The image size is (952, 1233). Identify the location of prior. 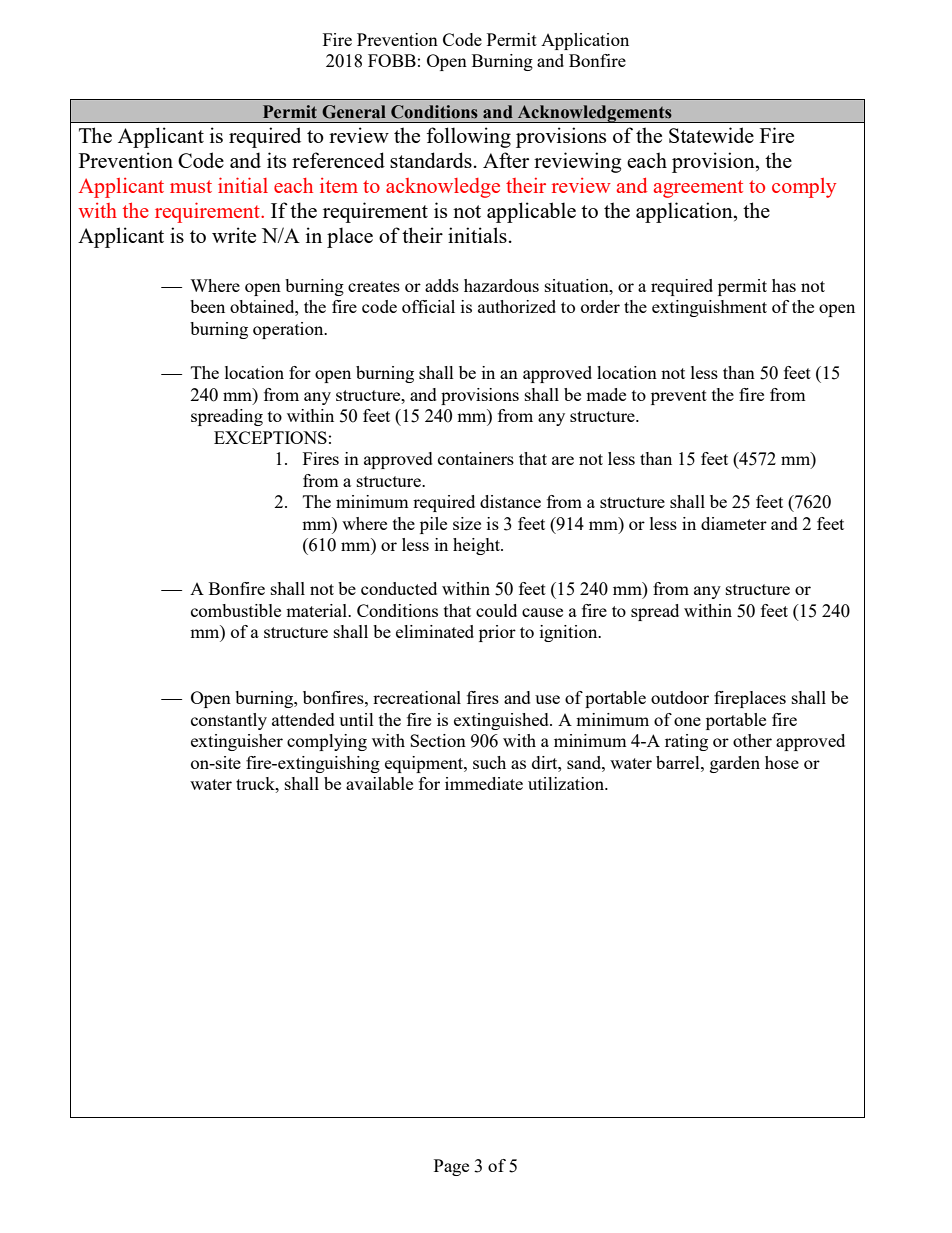
(497, 633).
